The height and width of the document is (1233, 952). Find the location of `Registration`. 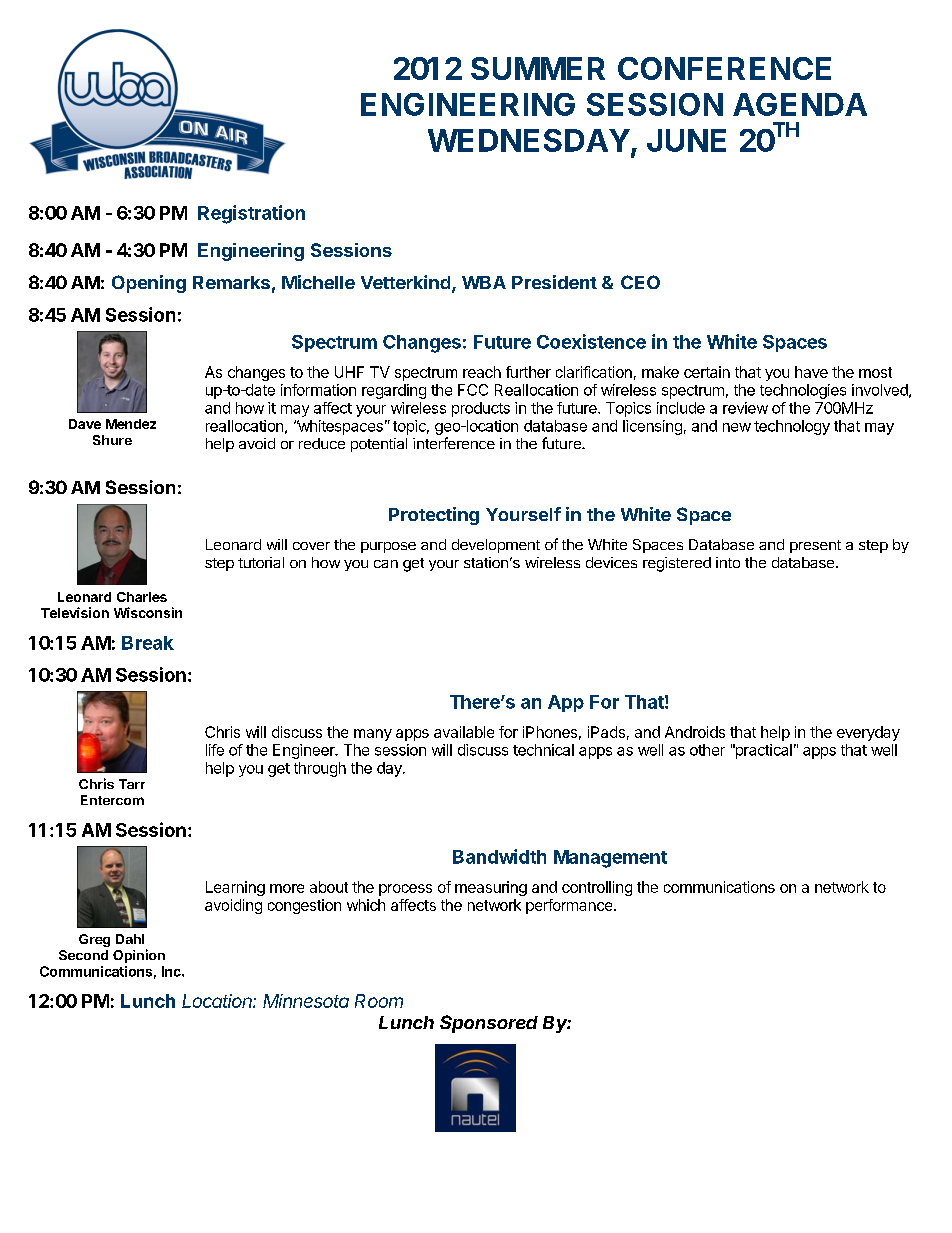

Registration is located at coordinates (251, 214).
